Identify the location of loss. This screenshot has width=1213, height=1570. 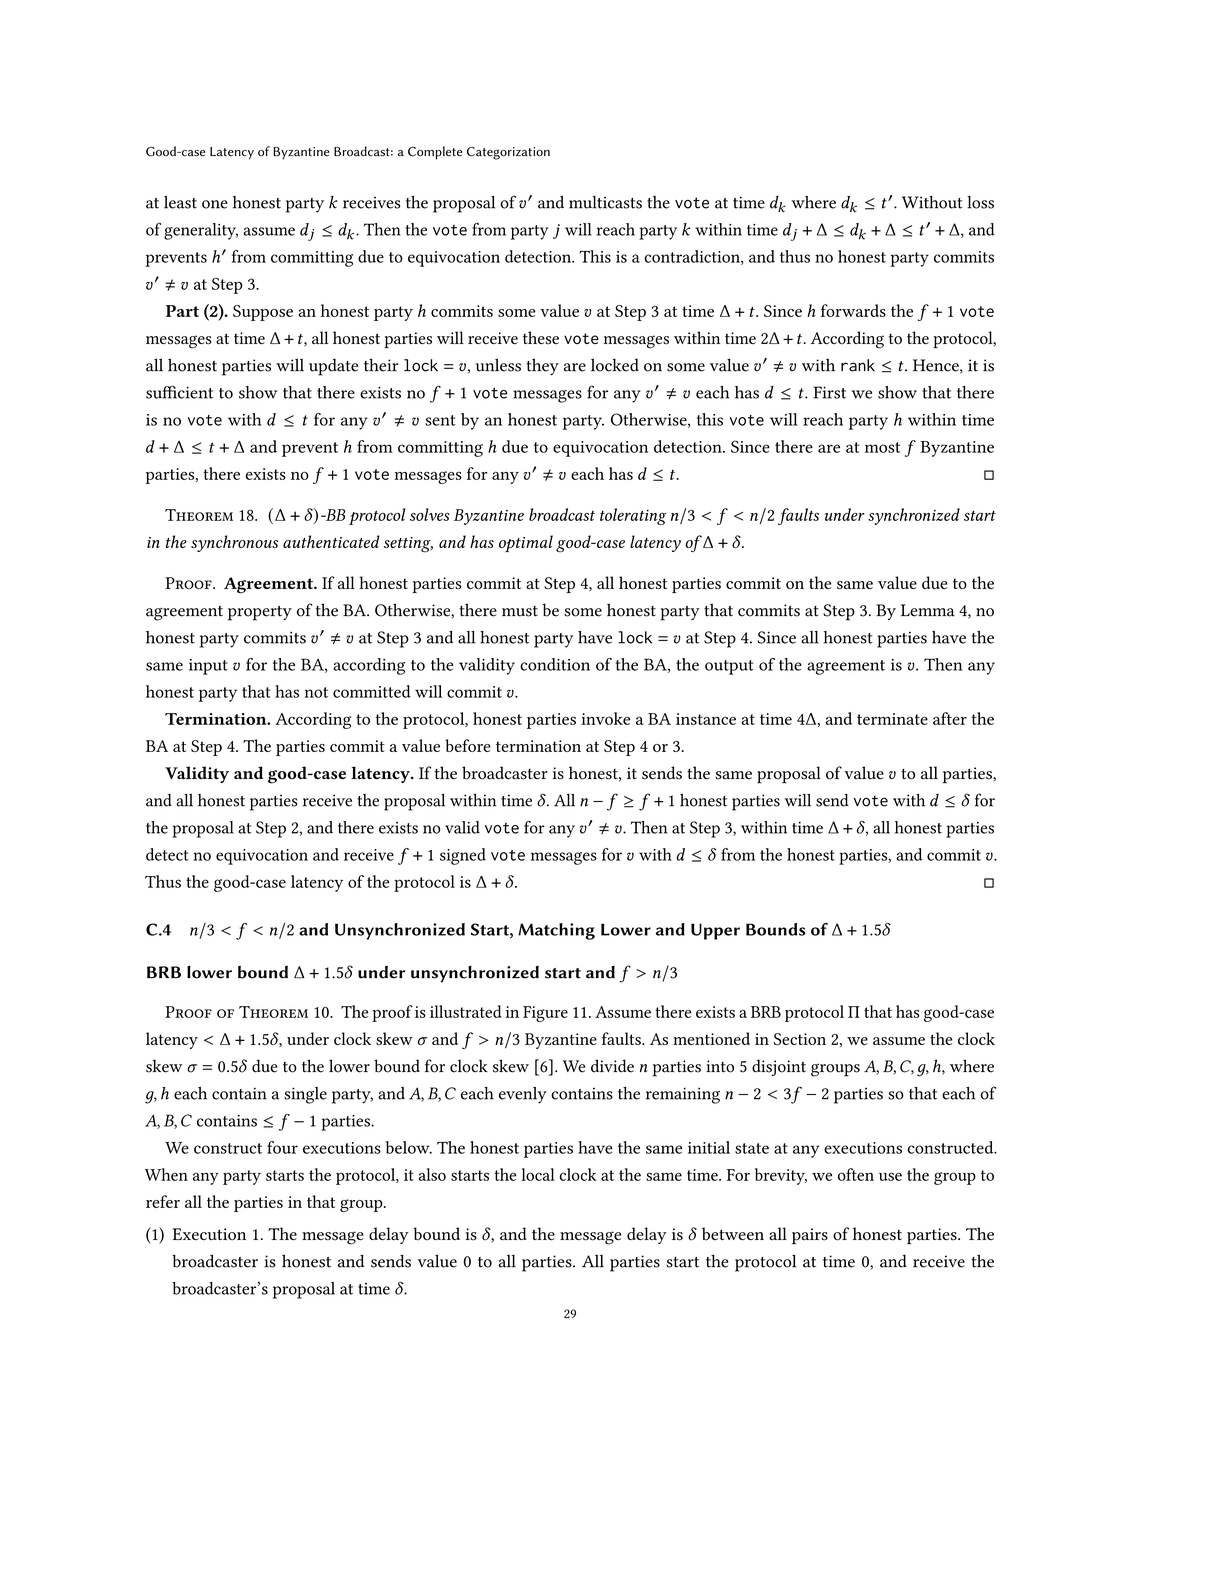
(980, 202).
